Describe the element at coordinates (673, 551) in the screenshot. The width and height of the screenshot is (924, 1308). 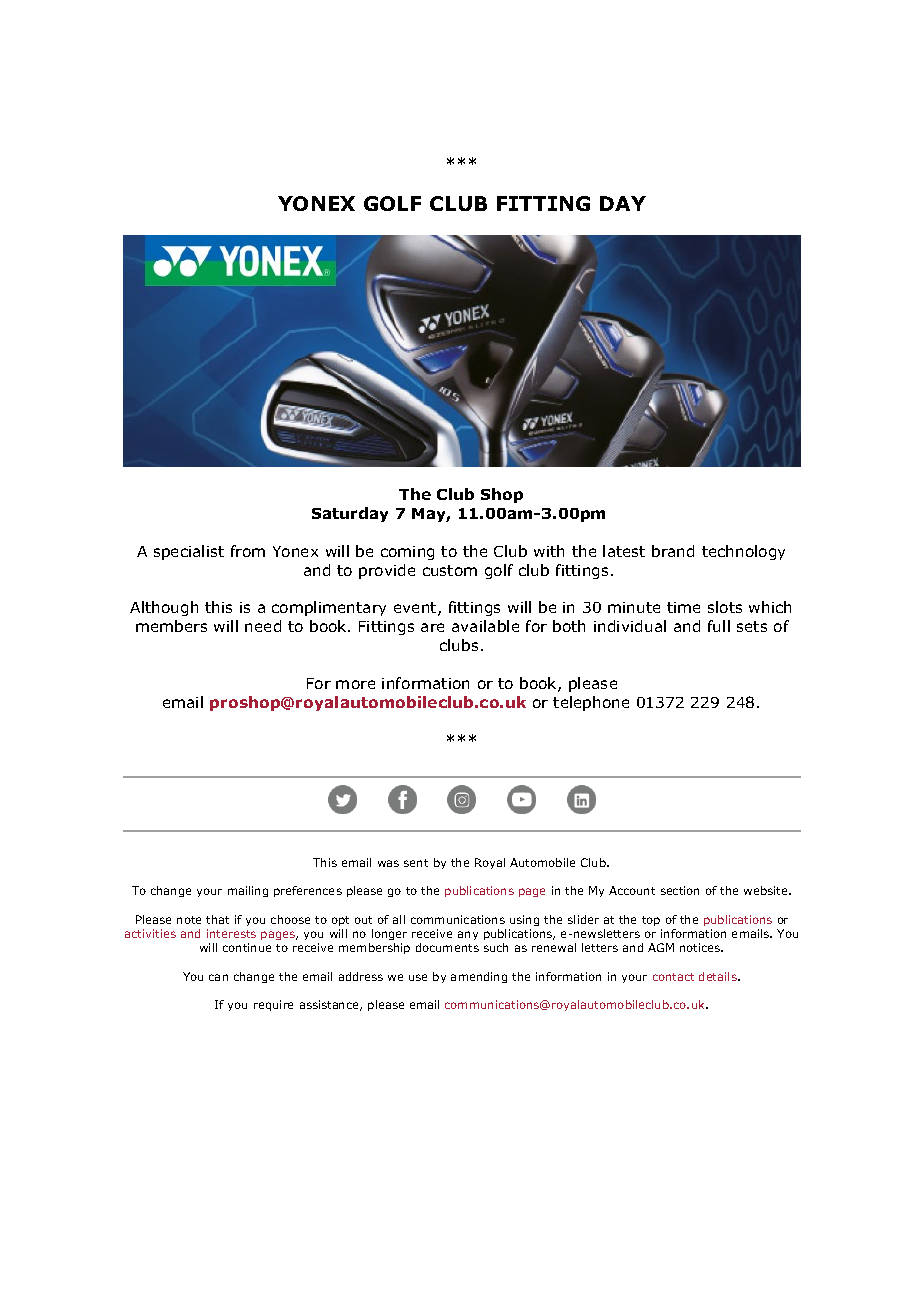
I see `brand` at that location.
